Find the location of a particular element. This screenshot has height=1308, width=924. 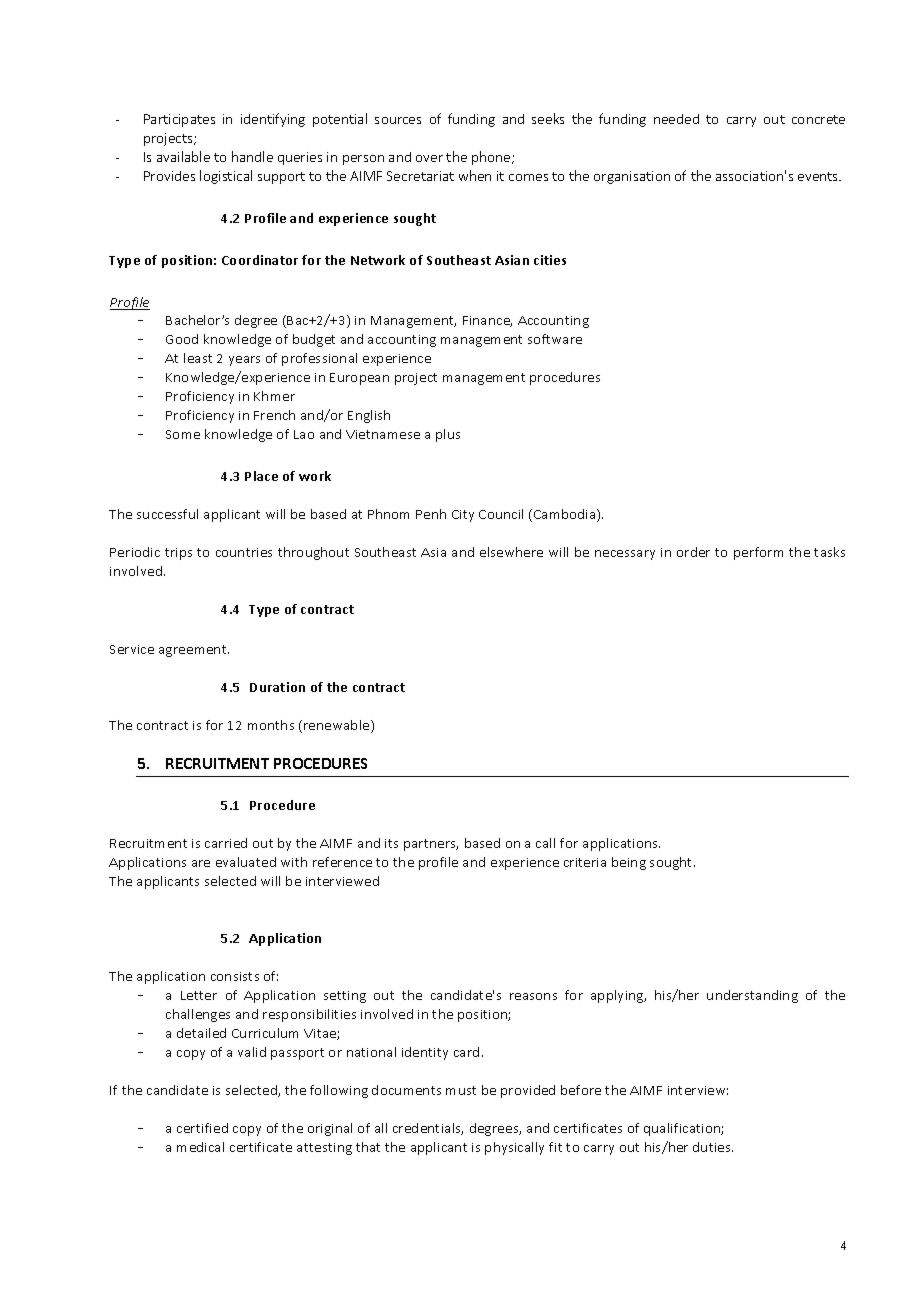

duties is located at coordinates (713, 1147).
